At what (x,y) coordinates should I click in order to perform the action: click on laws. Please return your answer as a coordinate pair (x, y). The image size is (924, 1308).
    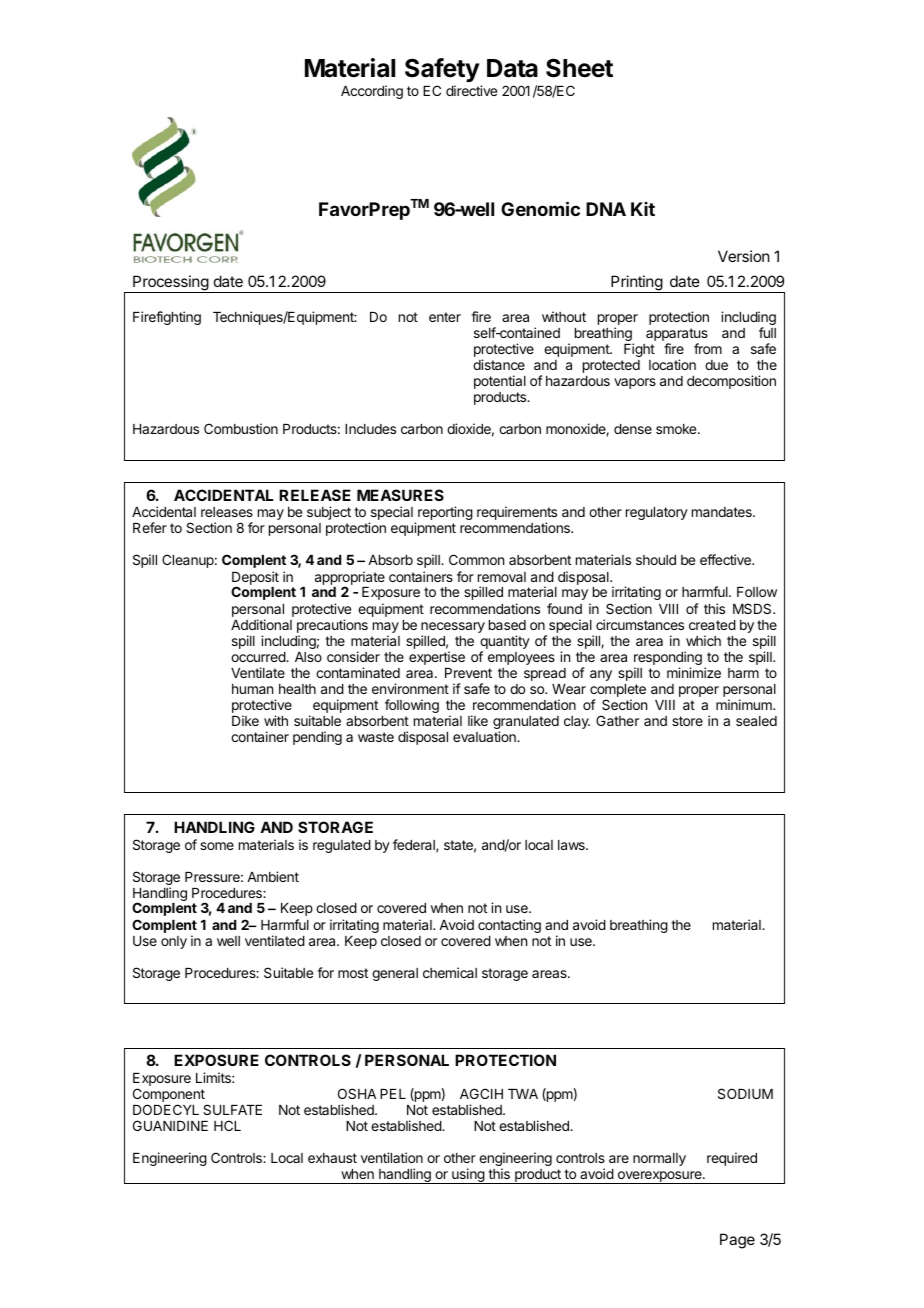
    Looking at the image, I should click on (572, 845).
